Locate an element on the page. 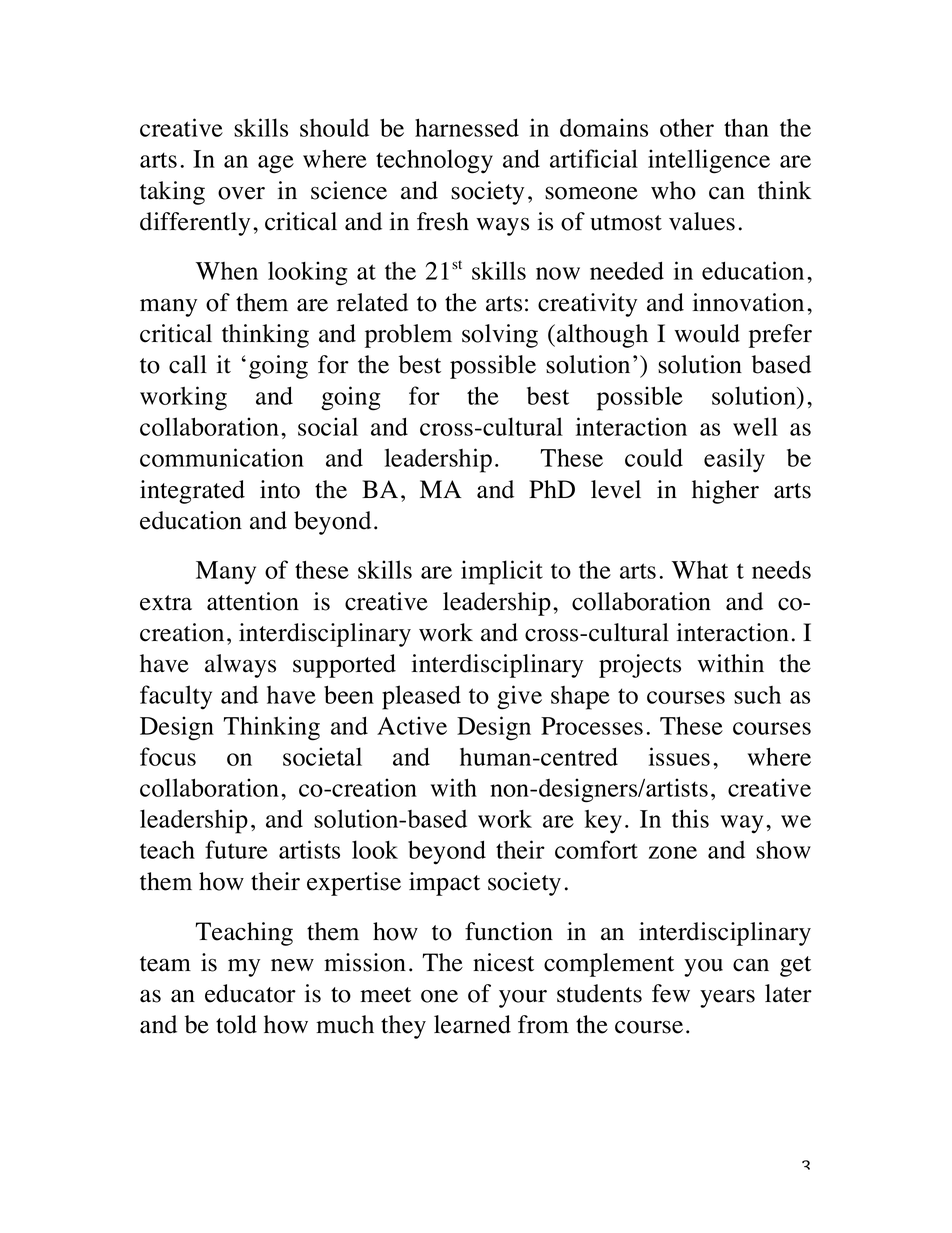 The height and width of the document is (1233, 952). learned is located at coordinates (472, 1024).
